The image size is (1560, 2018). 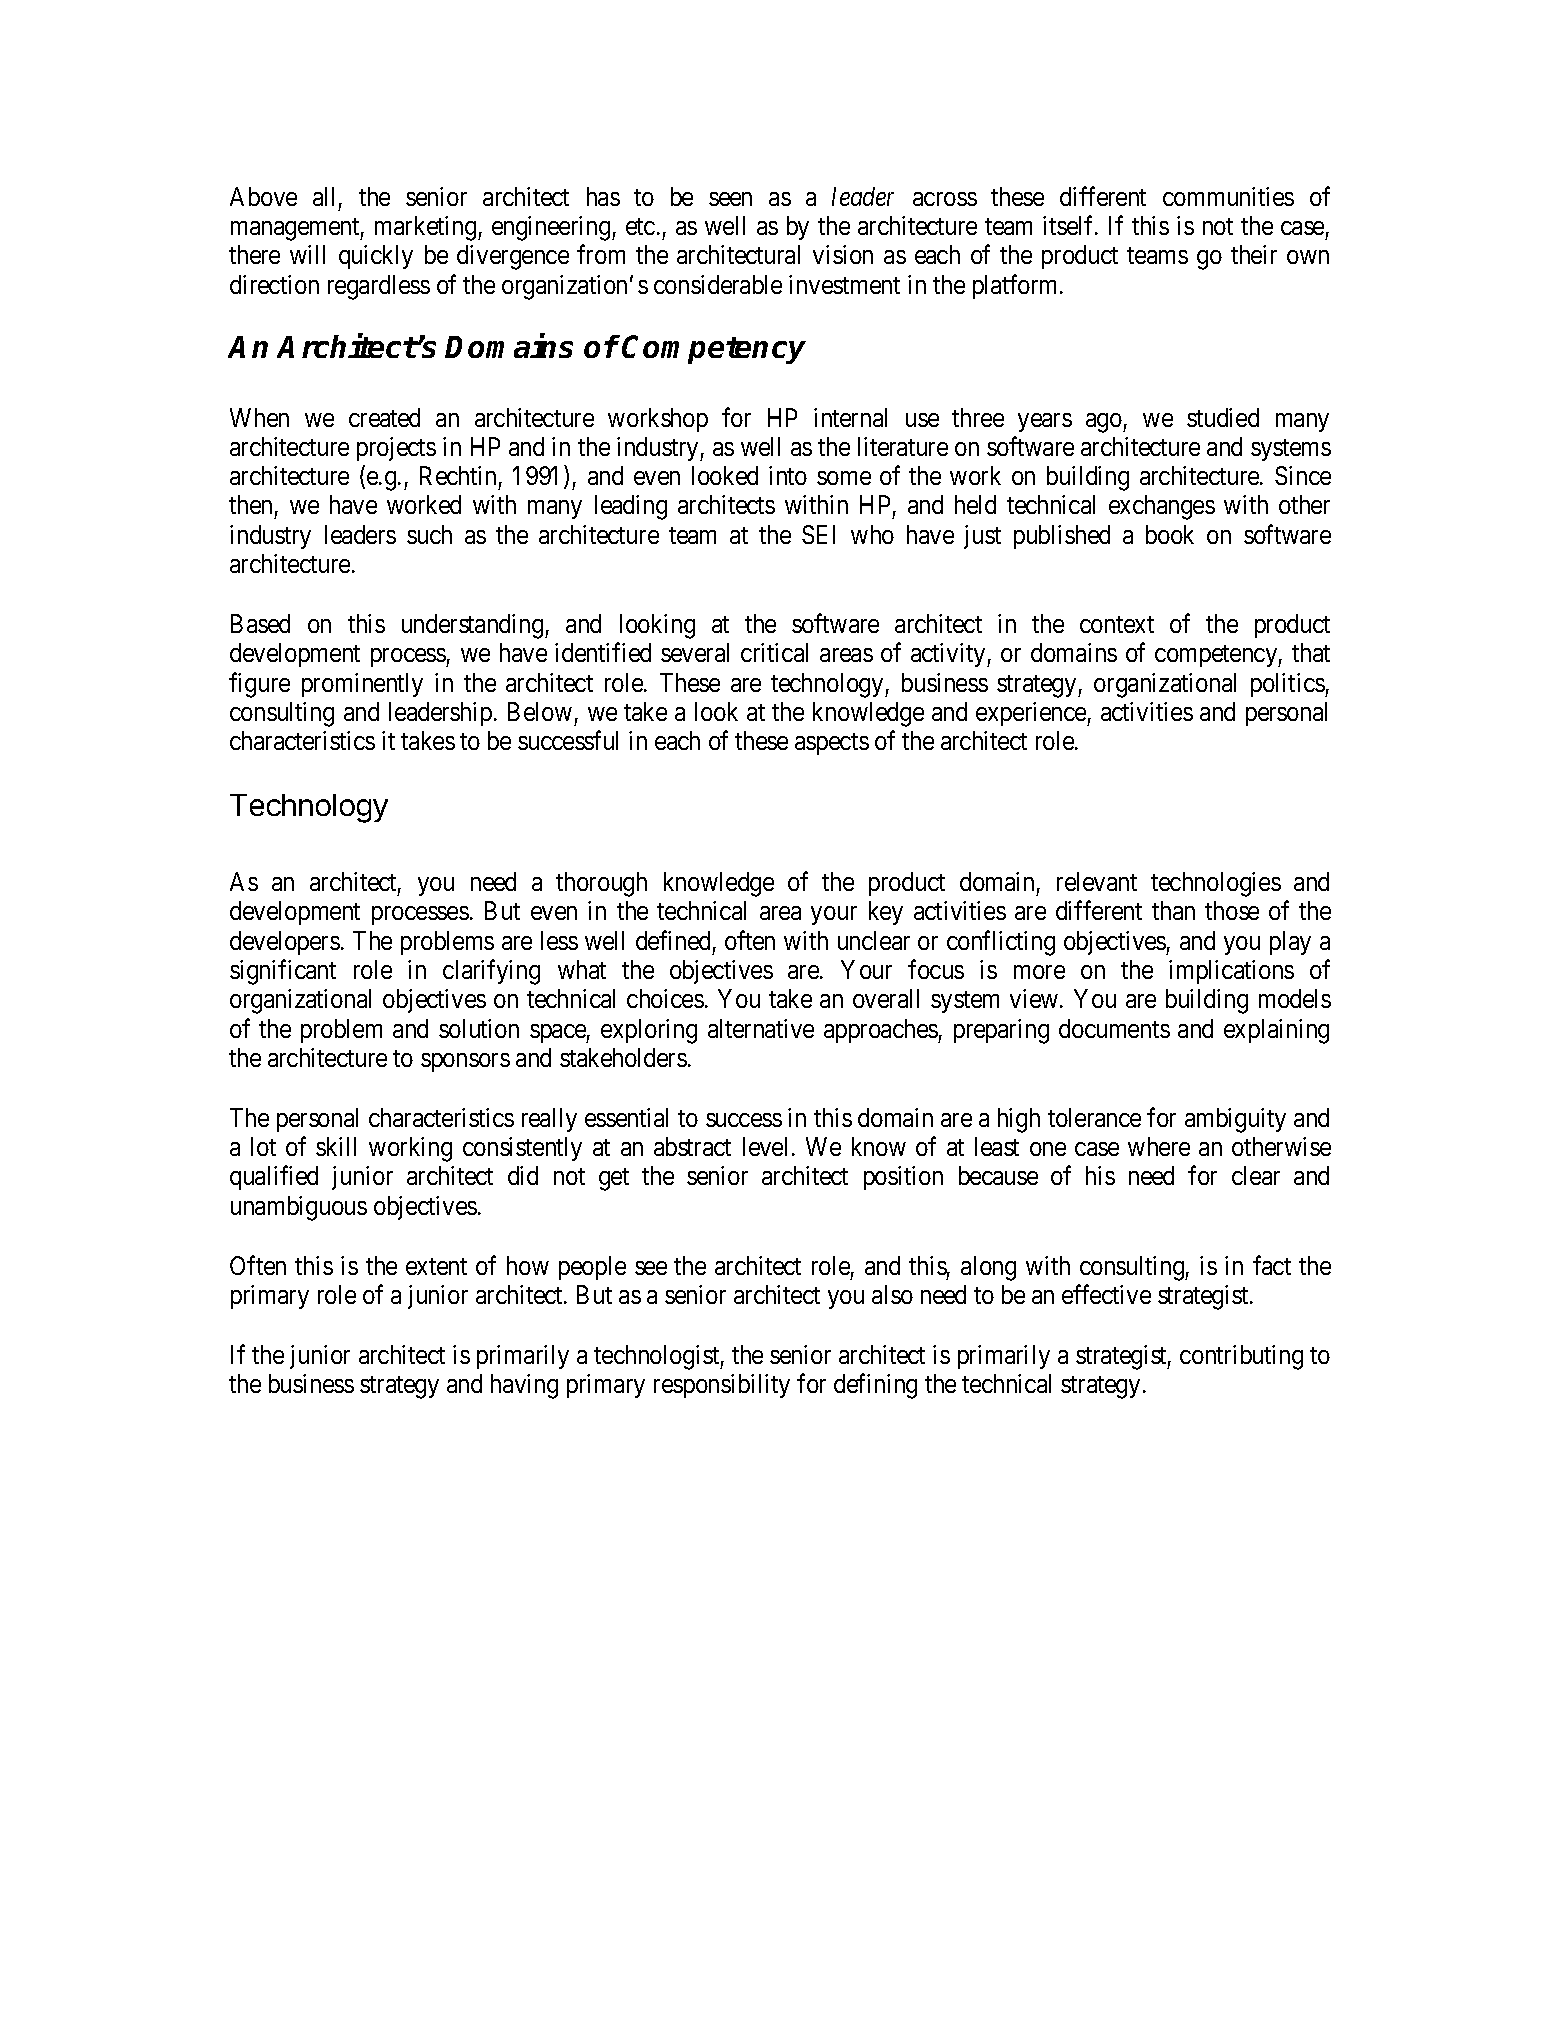 I want to click on having, so click(x=524, y=1386).
